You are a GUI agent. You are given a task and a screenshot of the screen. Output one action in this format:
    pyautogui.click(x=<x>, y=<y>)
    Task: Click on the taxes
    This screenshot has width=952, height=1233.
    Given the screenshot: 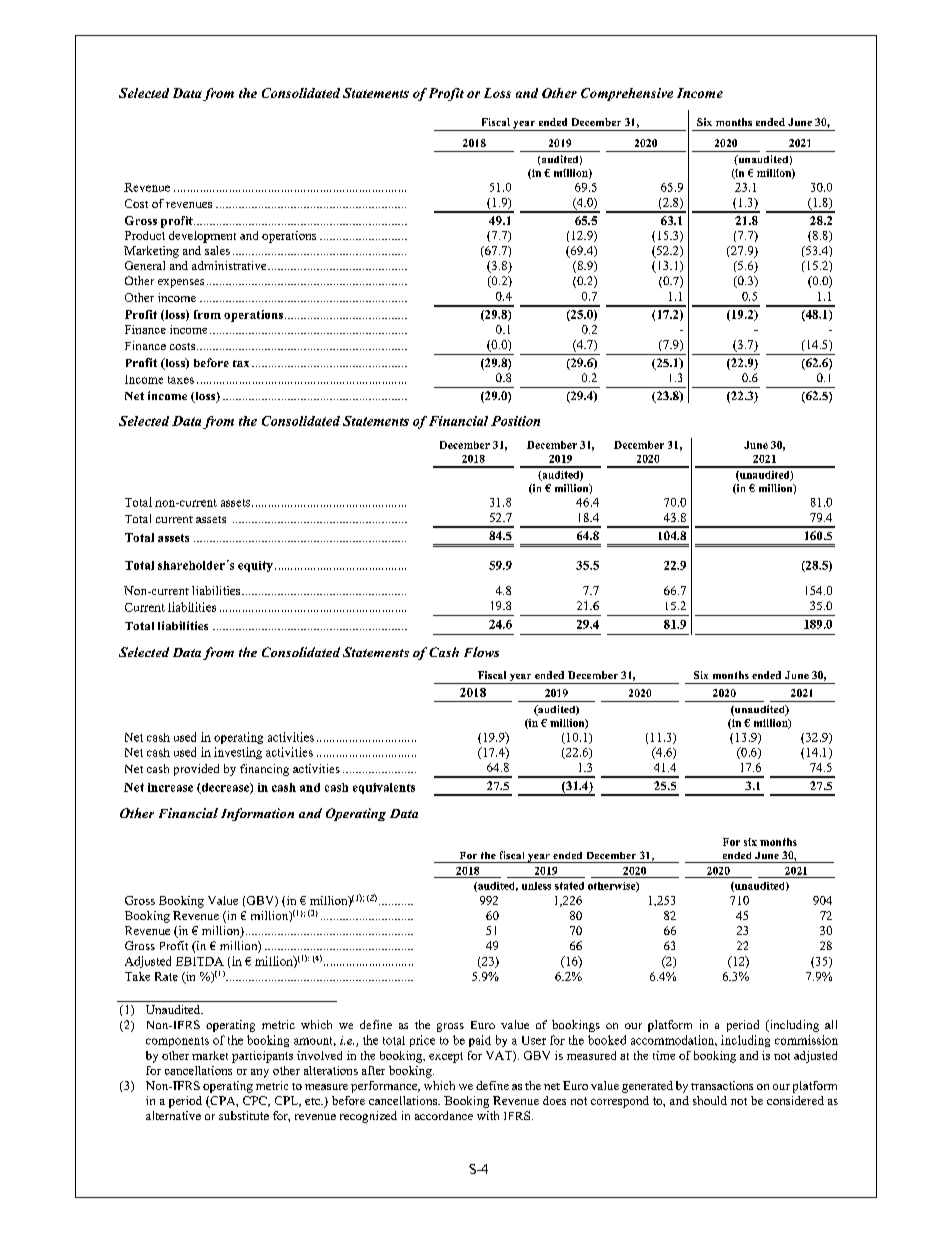 What is the action you would take?
    pyautogui.click(x=181, y=380)
